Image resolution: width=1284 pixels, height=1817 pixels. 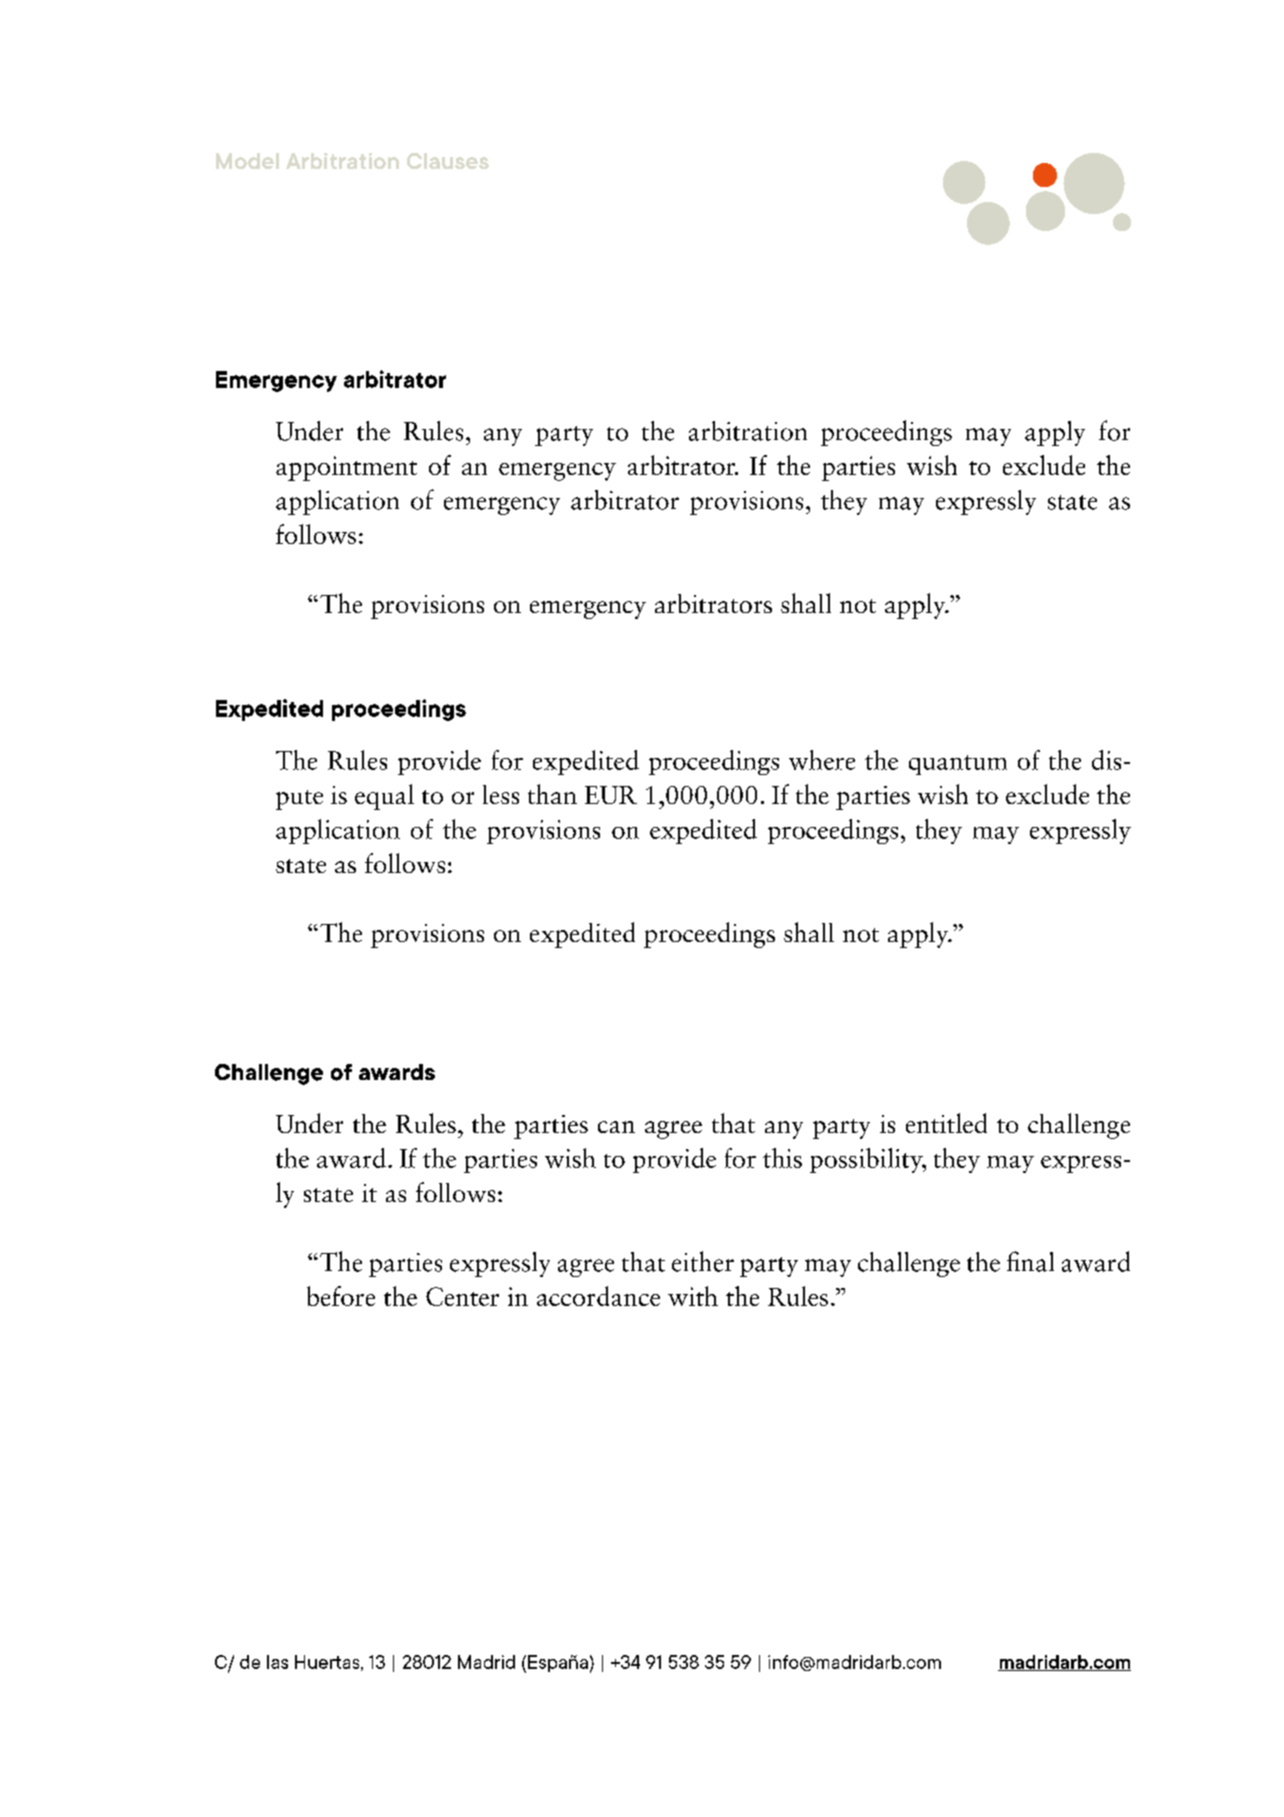 What do you see at coordinates (958, 765) in the image?
I see `quantum` at bounding box center [958, 765].
